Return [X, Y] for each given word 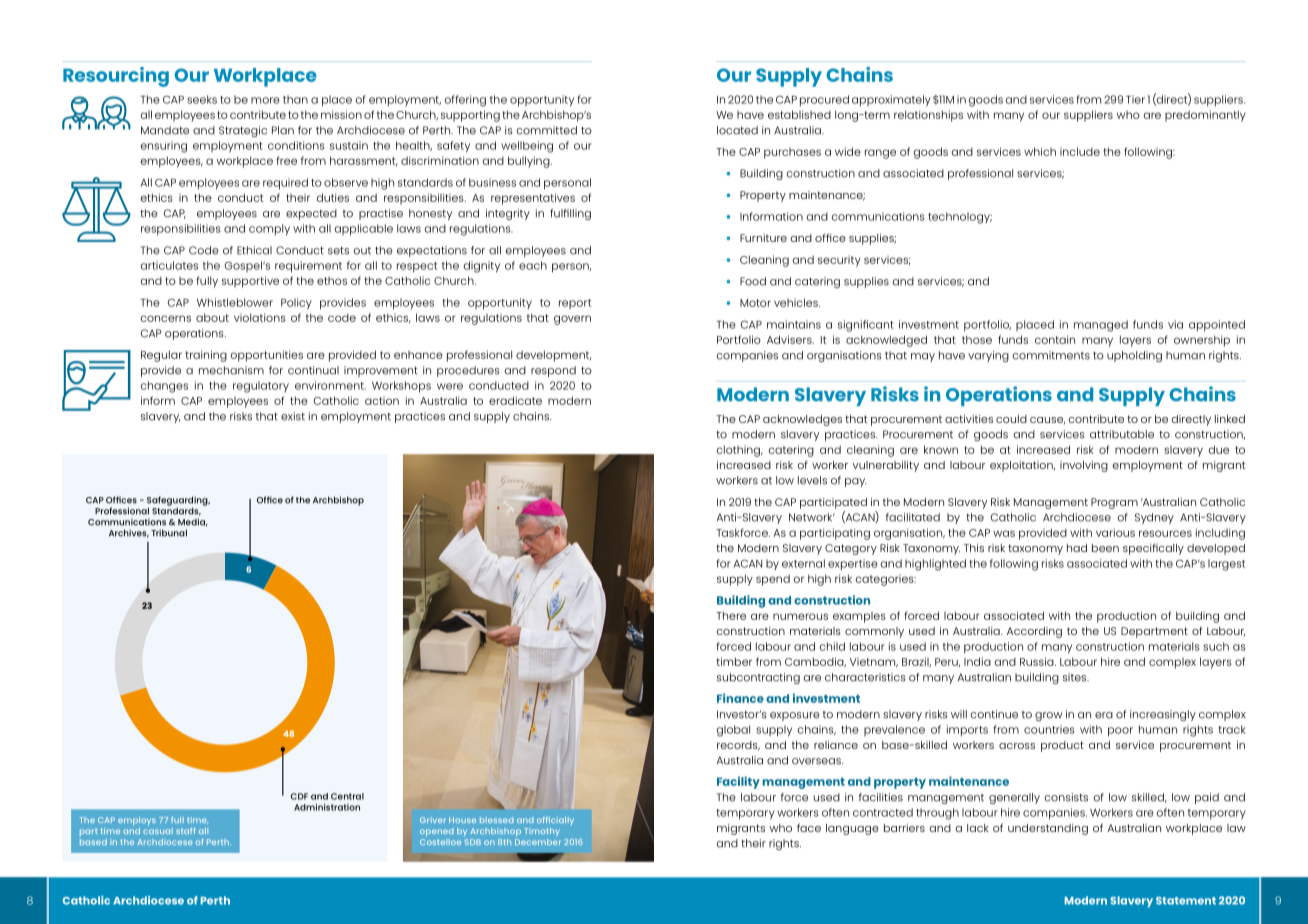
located [737, 130]
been [1105, 548]
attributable [1122, 434]
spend [773, 580]
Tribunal [169, 533]
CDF [299, 796]
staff [185, 831]
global [733, 731]
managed [1101, 326]
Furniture [763, 238]
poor [1120, 732]
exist [293, 416]
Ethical [254, 250]
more [265, 100]
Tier [1135, 99]
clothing [739, 451]
